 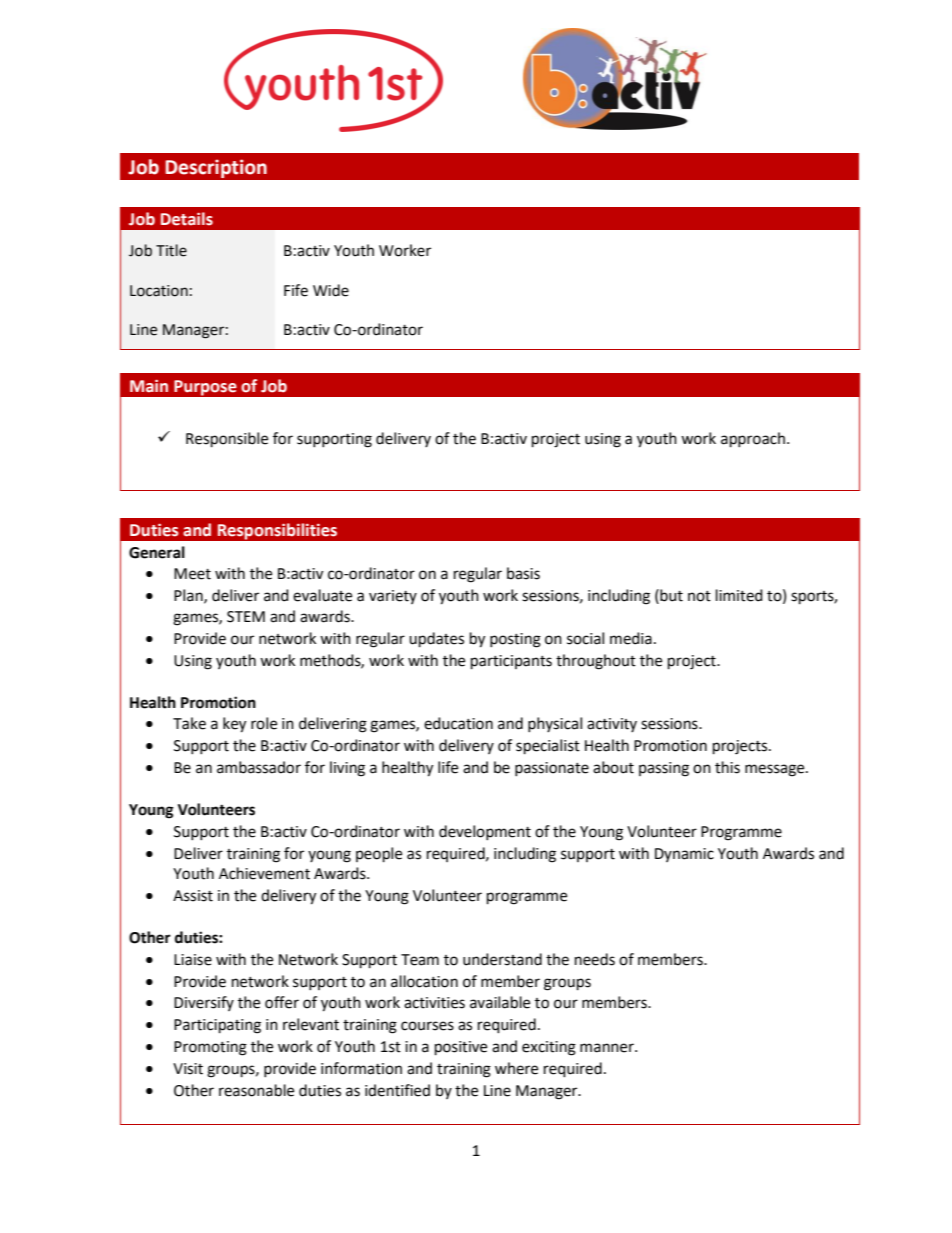 What do you see at coordinates (631, 638) in the screenshot?
I see `media` at bounding box center [631, 638].
